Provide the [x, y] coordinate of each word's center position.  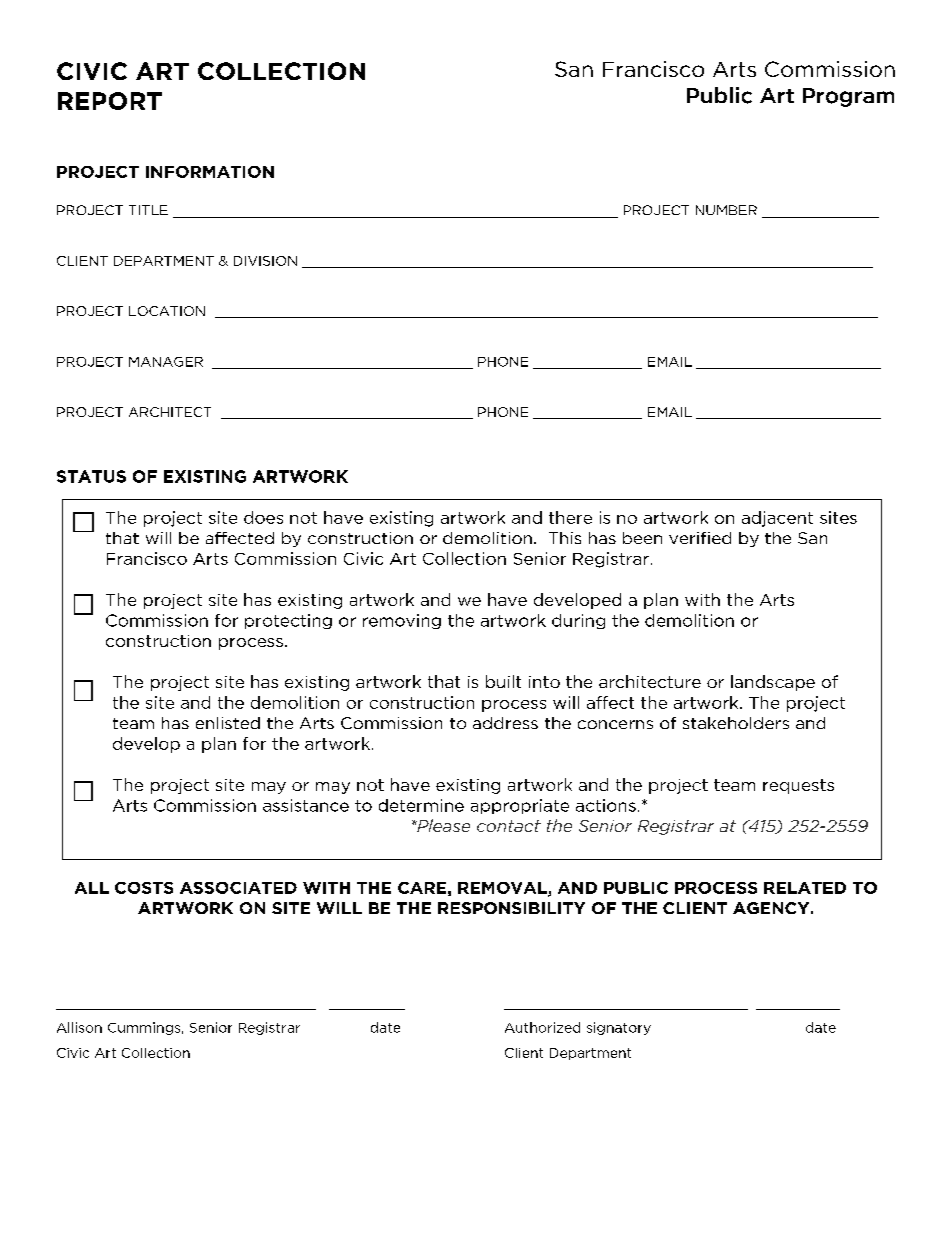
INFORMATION [210, 172]
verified [700, 538]
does [263, 517]
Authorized [542, 1027]
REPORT [110, 101]
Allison [79, 1027]
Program [848, 97]
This [565, 538]
